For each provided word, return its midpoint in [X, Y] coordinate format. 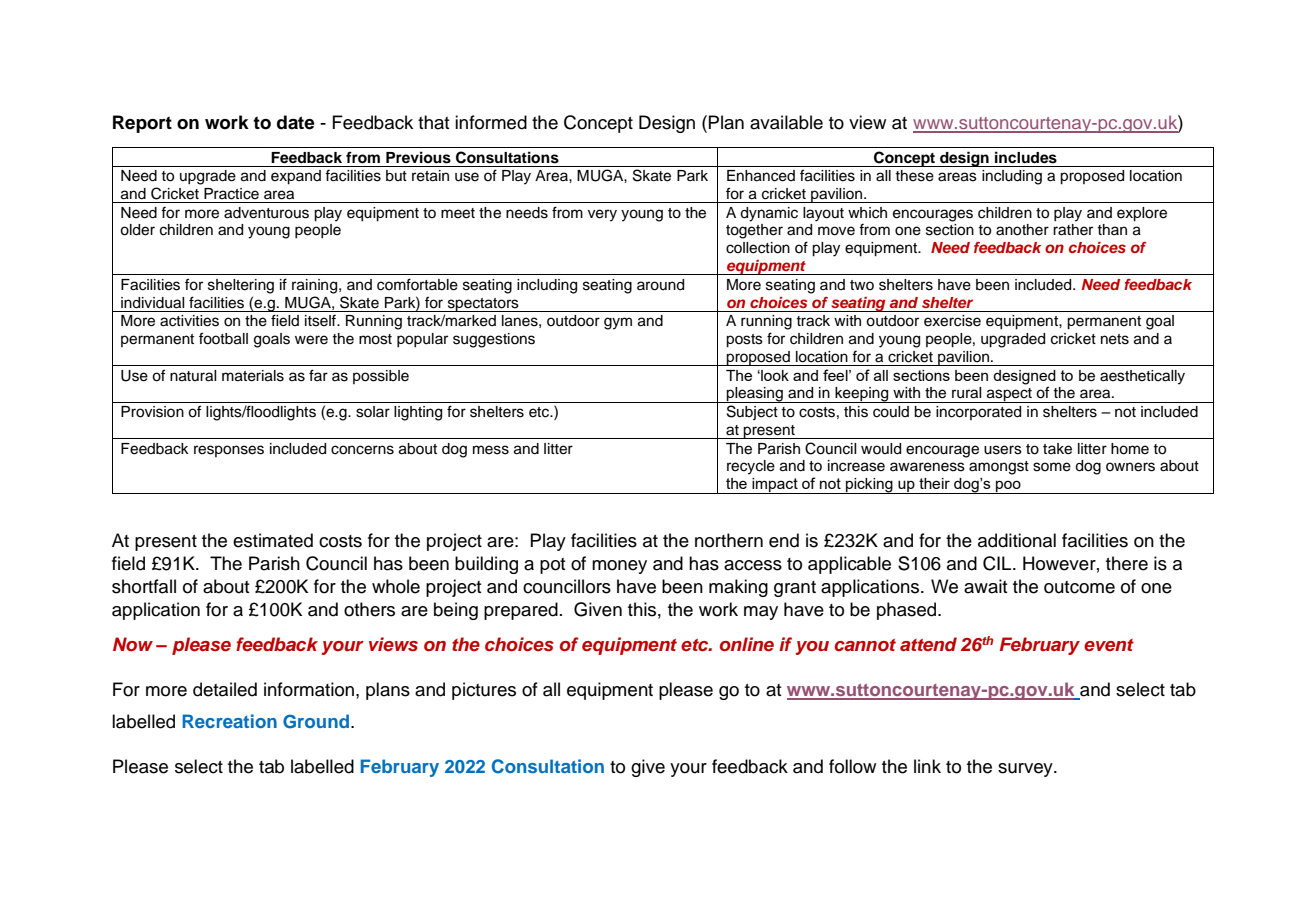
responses [229, 451]
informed [491, 122]
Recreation [229, 721]
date [296, 122]
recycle [751, 467]
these [914, 176]
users [1003, 450]
